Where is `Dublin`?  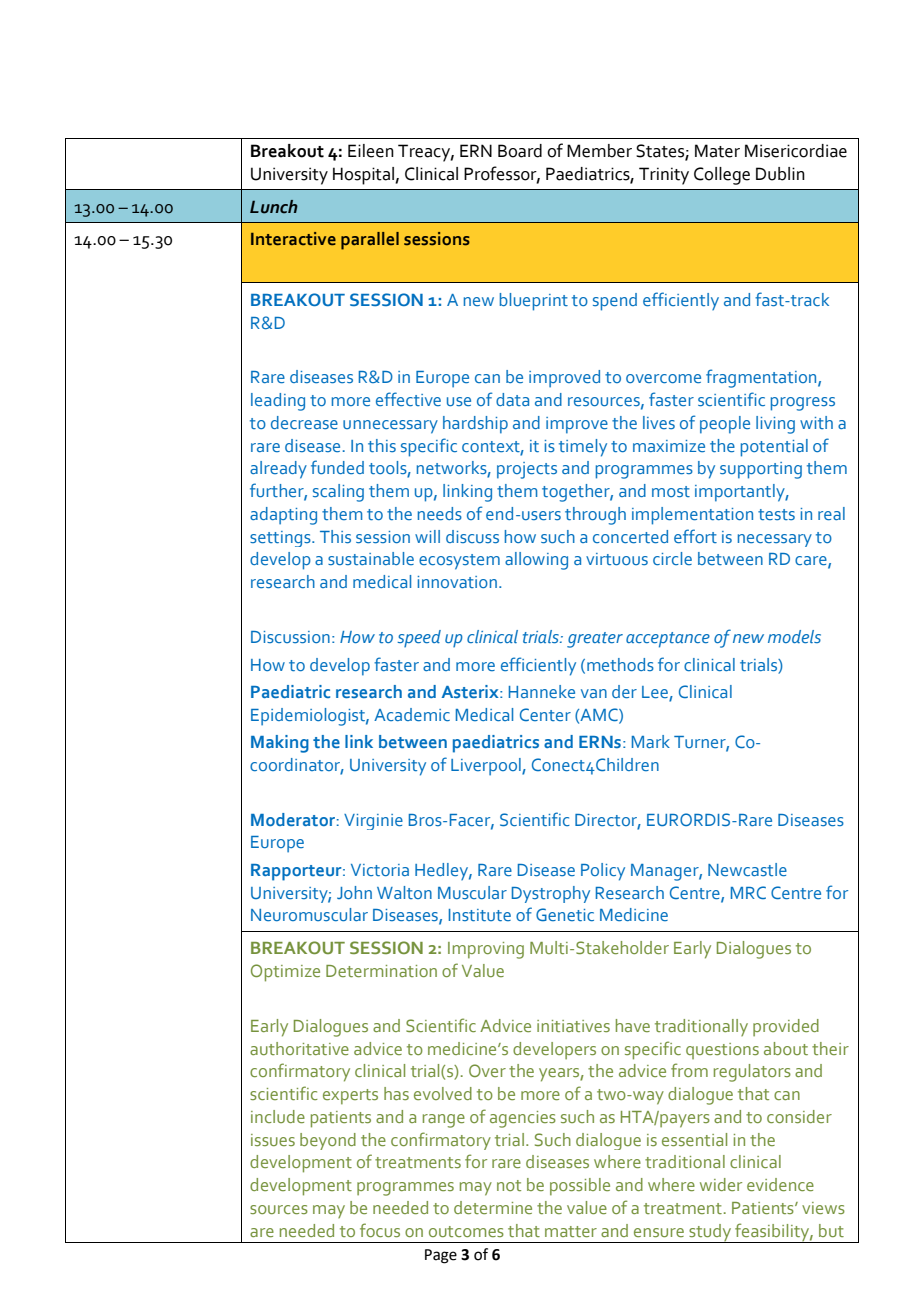
Dublin is located at coordinates (780, 174).
